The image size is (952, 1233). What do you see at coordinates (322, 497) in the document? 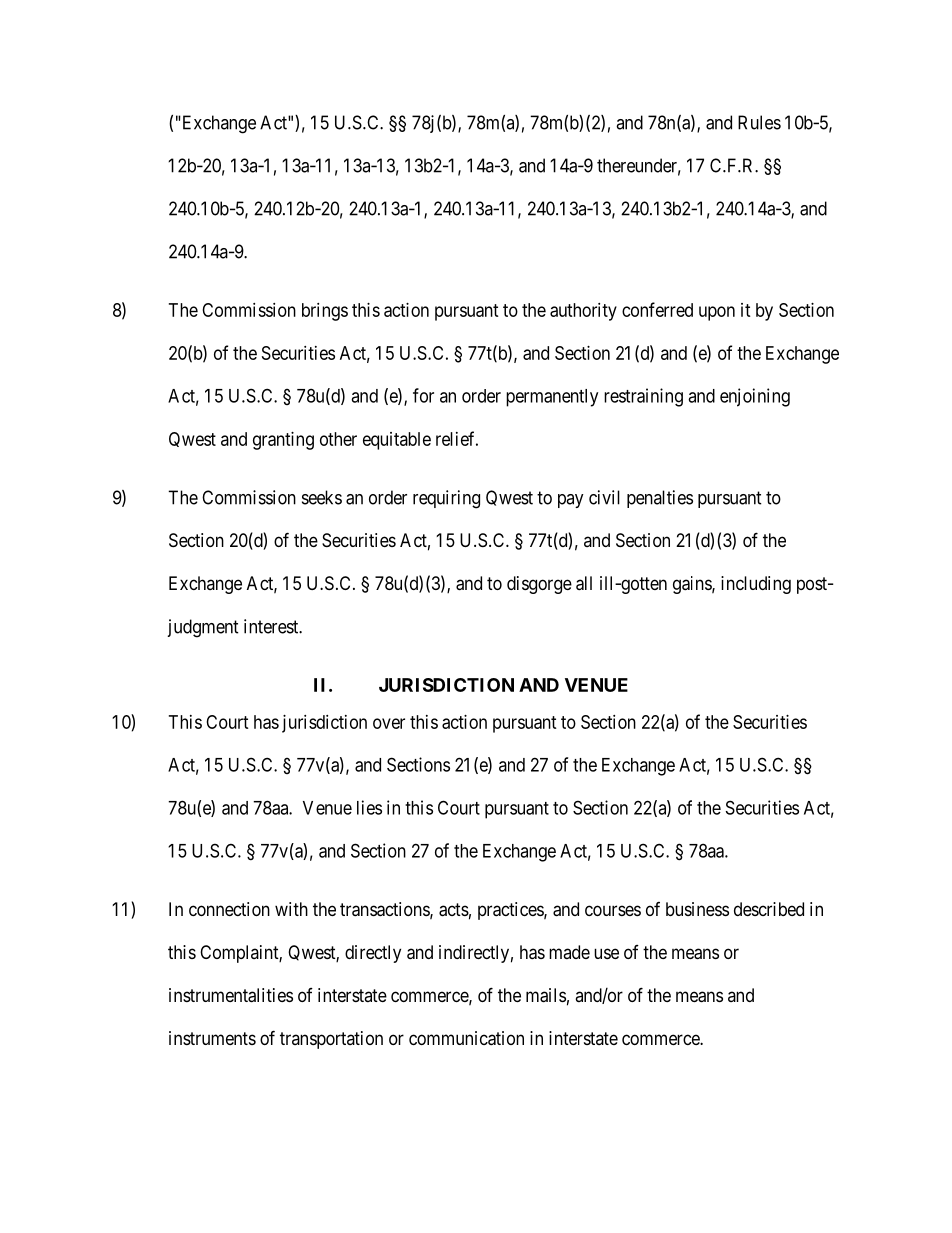
I see `seeks` at bounding box center [322, 497].
